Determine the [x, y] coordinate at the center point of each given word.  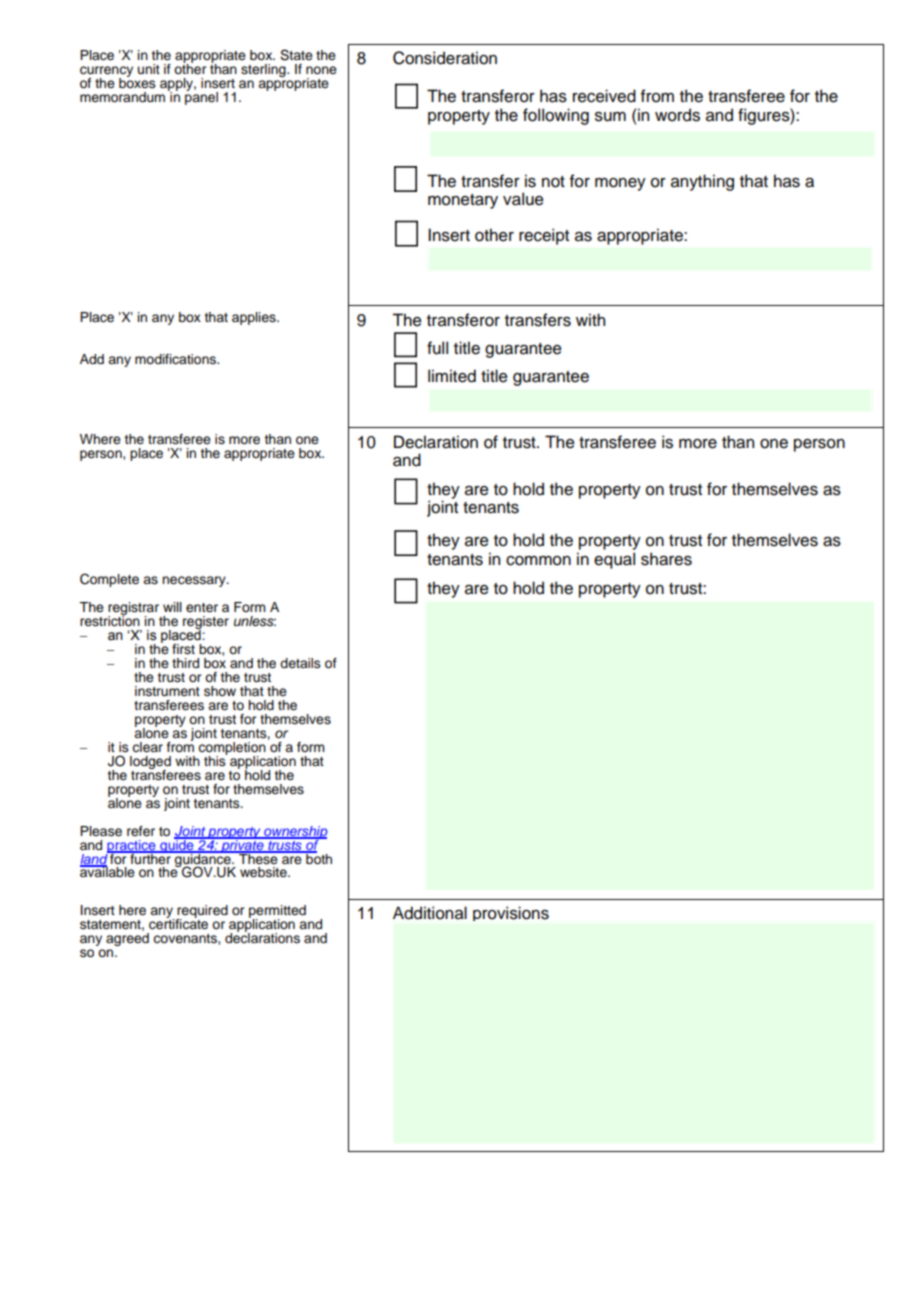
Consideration [445, 58]
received [604, 96]
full [437, 348]
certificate [178, 923]
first [183, 649]
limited [452, 376]
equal [614, 560]
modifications [176, 359]
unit [149, 69]
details [300, 663]
